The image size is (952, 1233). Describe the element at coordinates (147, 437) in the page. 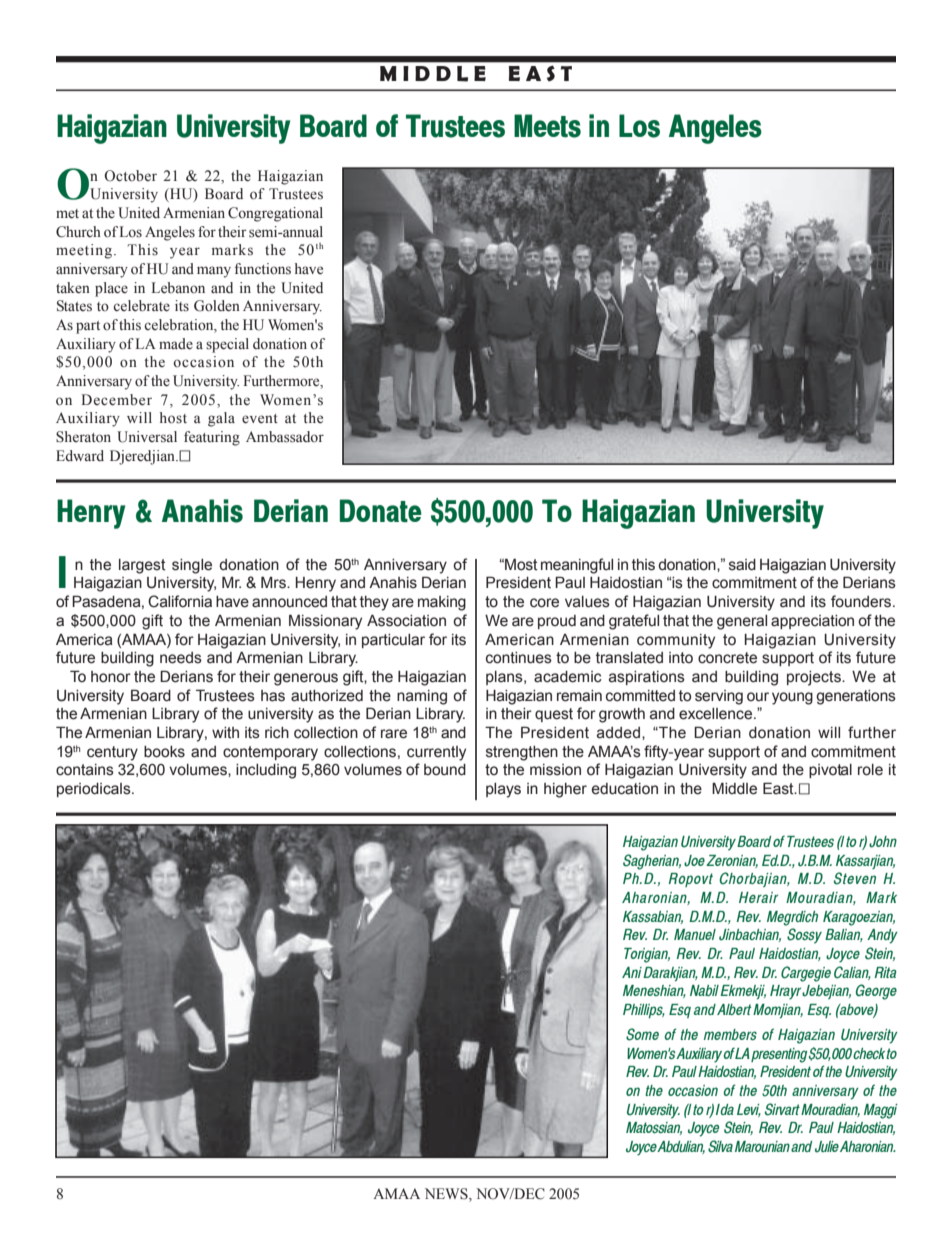

I see `Universal` at that location.
